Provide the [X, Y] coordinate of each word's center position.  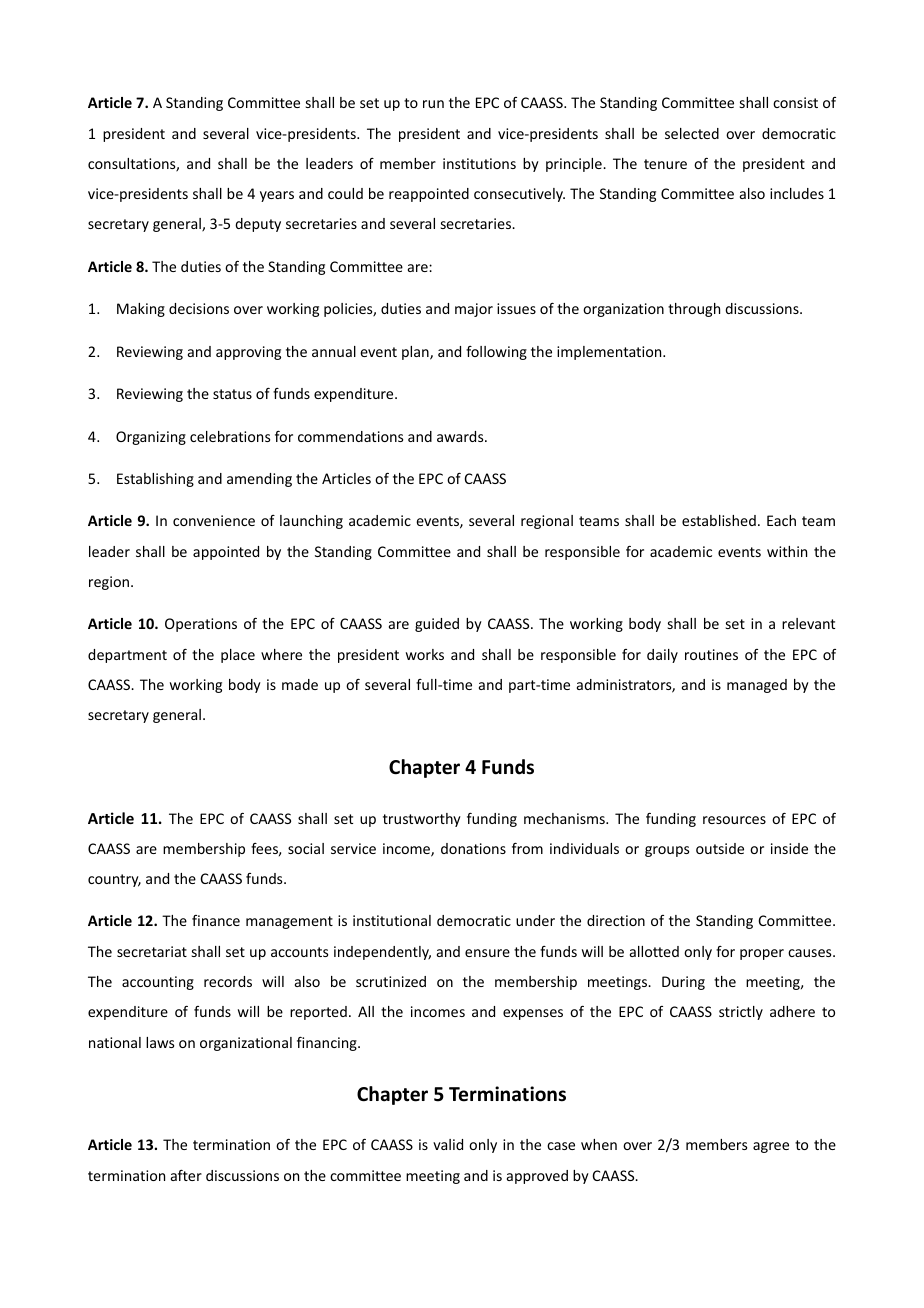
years [277, 196]
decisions [199, 308]
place [238, 656]
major [474, 310]
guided [437, 625]
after [186, 1175]
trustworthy [422, 820]
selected [692, 133]
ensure [487, 953]
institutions [479, 163]
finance [216, 920]
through [694, 310]
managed [757, 686]
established [719, 520]
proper [762, 954]
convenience [214, 520]
